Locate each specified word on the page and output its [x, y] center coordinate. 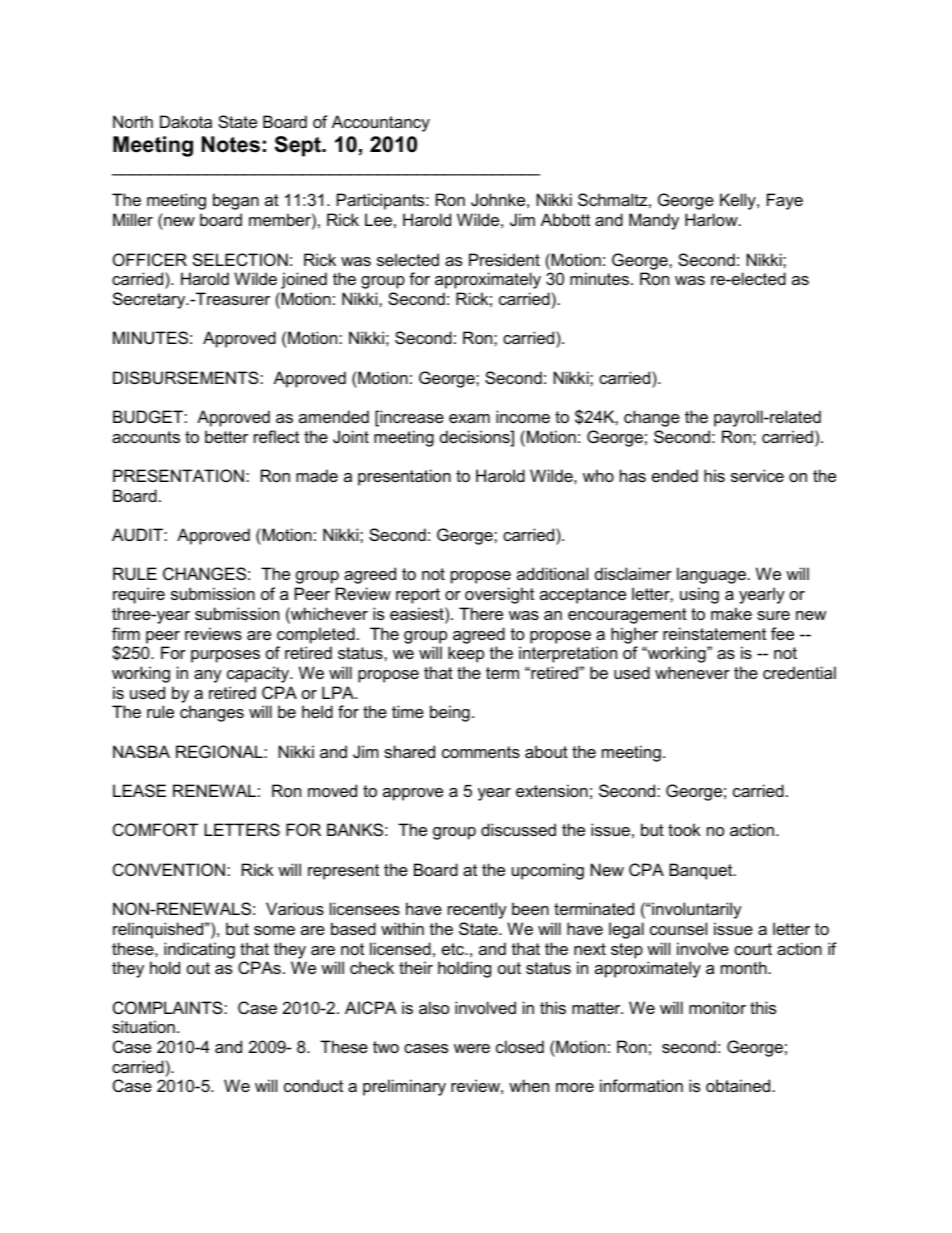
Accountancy [381, 123]
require [139, 595]
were [472, 1048]
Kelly [739, 201]
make [731, 613]
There [481, 613]
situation [143, 1026]
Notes [231, 144]
